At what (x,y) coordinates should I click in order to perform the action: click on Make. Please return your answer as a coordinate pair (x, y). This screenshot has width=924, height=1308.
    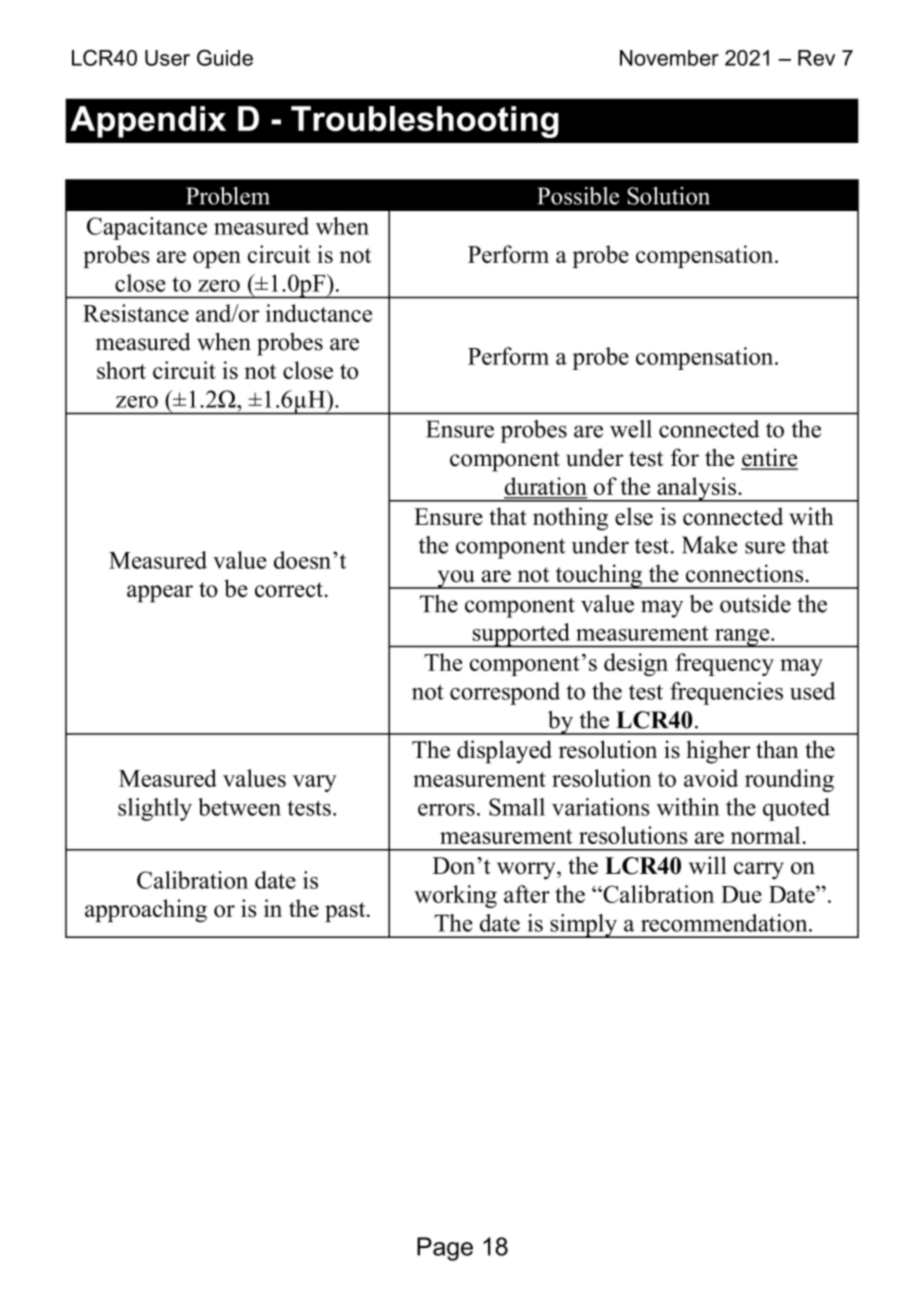
    Looking at the image, I should click on (709, 545).
